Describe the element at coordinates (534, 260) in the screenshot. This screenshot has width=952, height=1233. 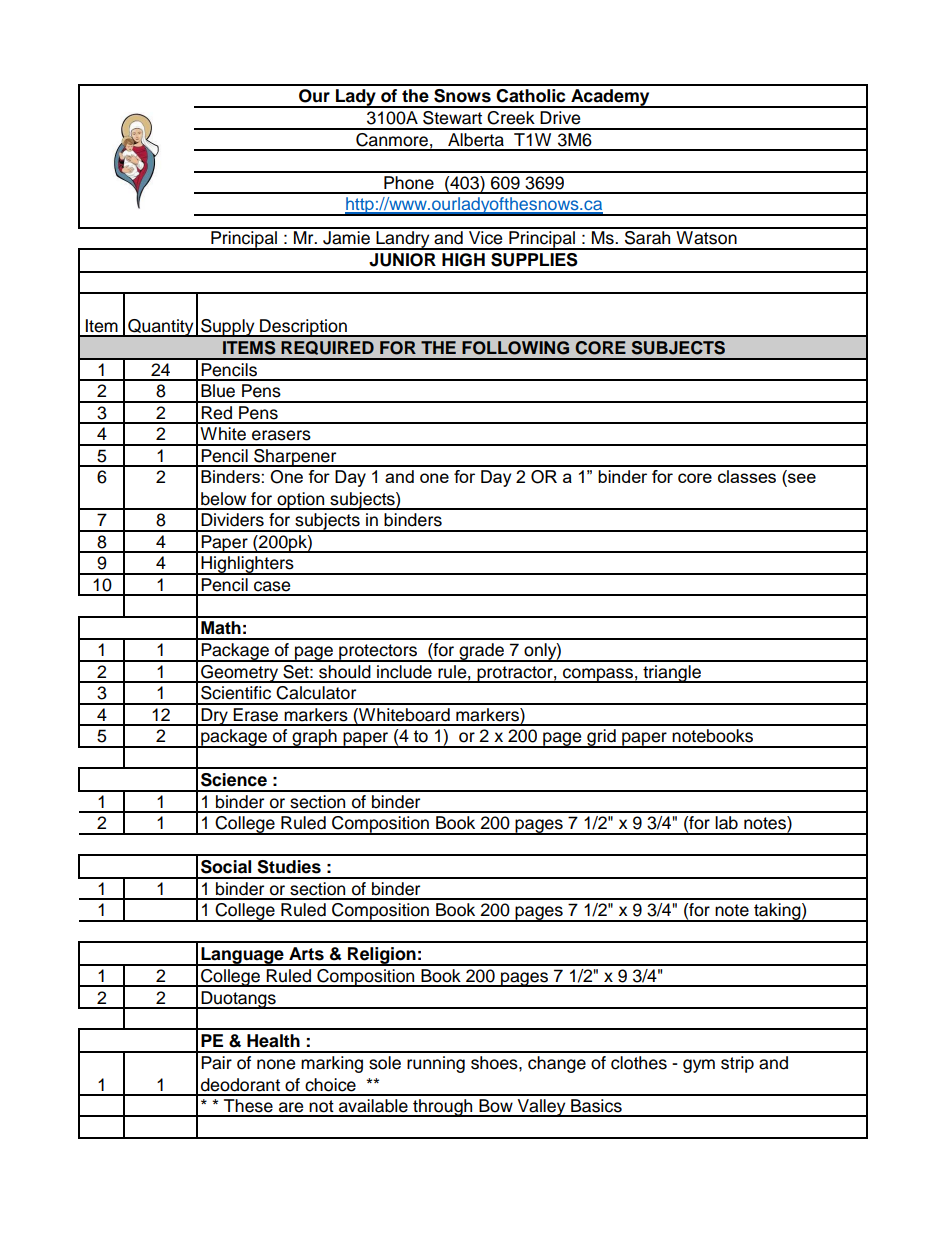
I see `SUPPLIES` at that location.
